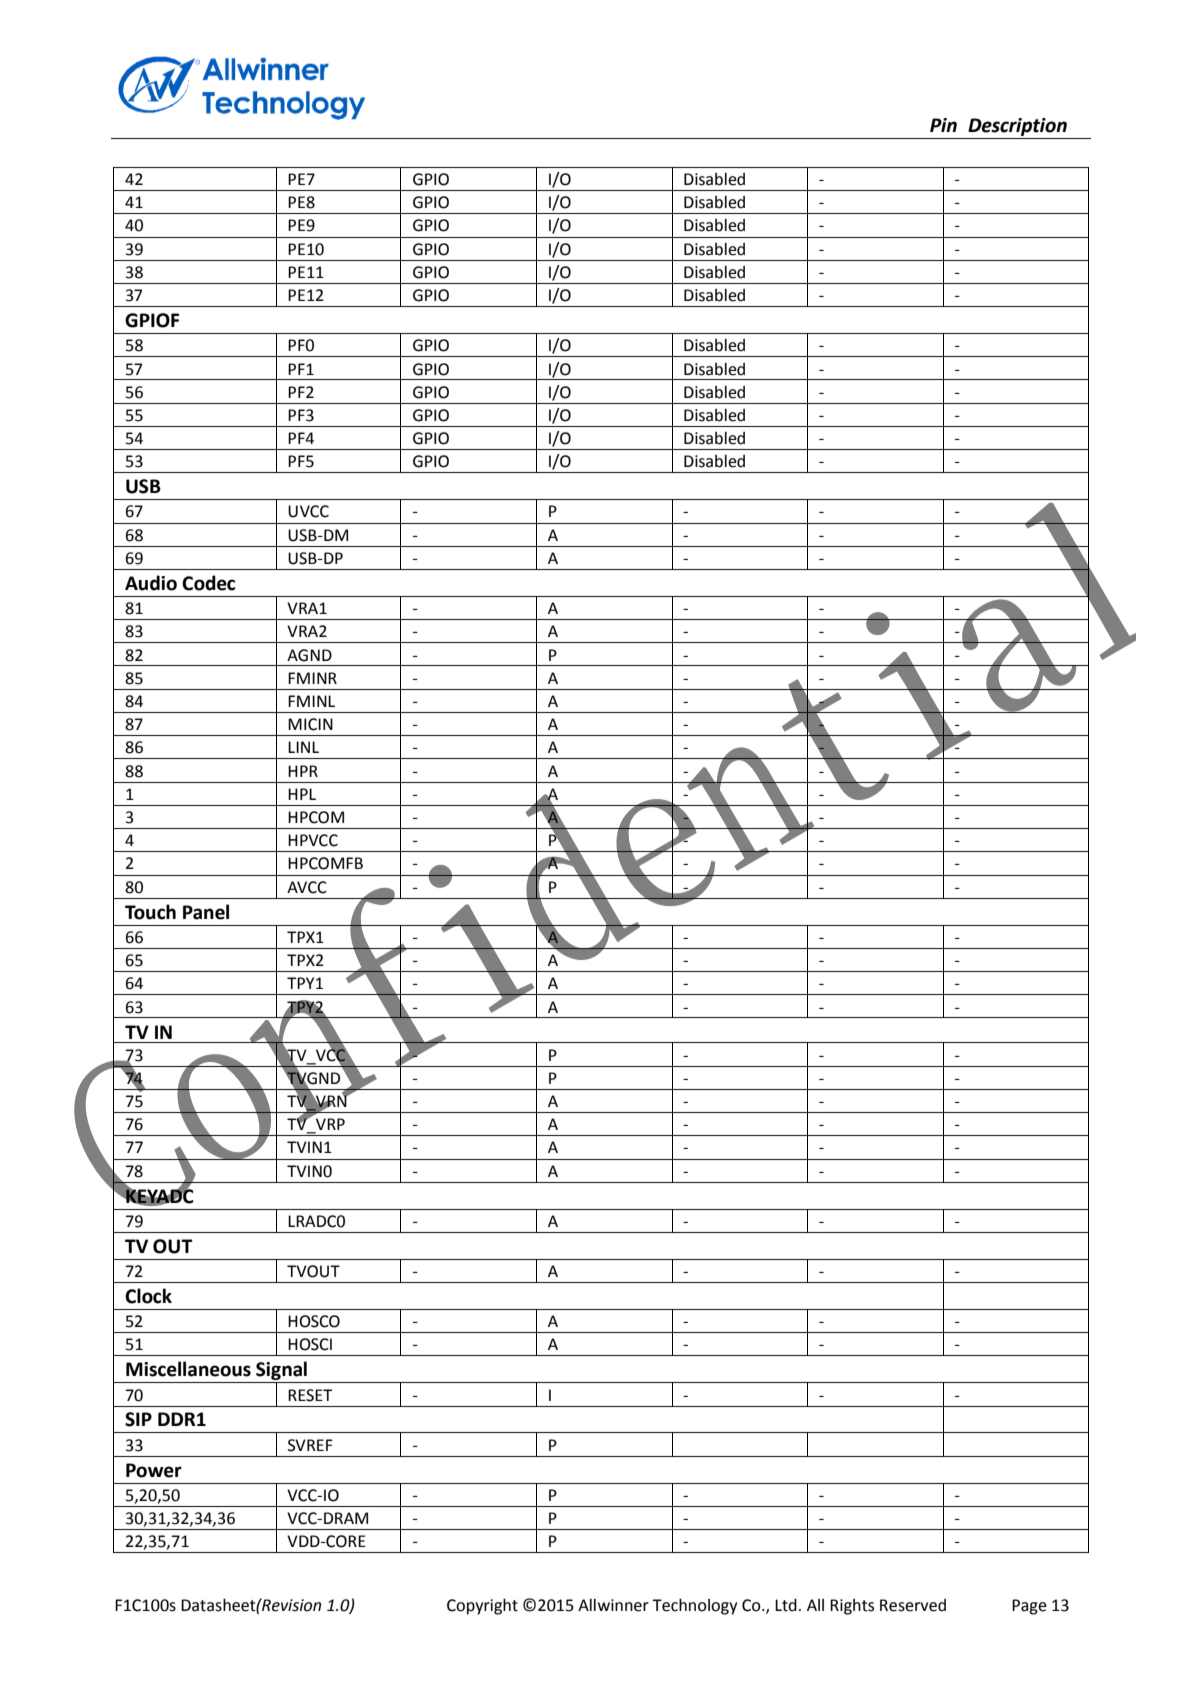 The width and height of the document is (1203, 1702). What do you see at coordinates (482, 1606) in the document?
I see `Copyright` at bounding box center [482, 1606].
